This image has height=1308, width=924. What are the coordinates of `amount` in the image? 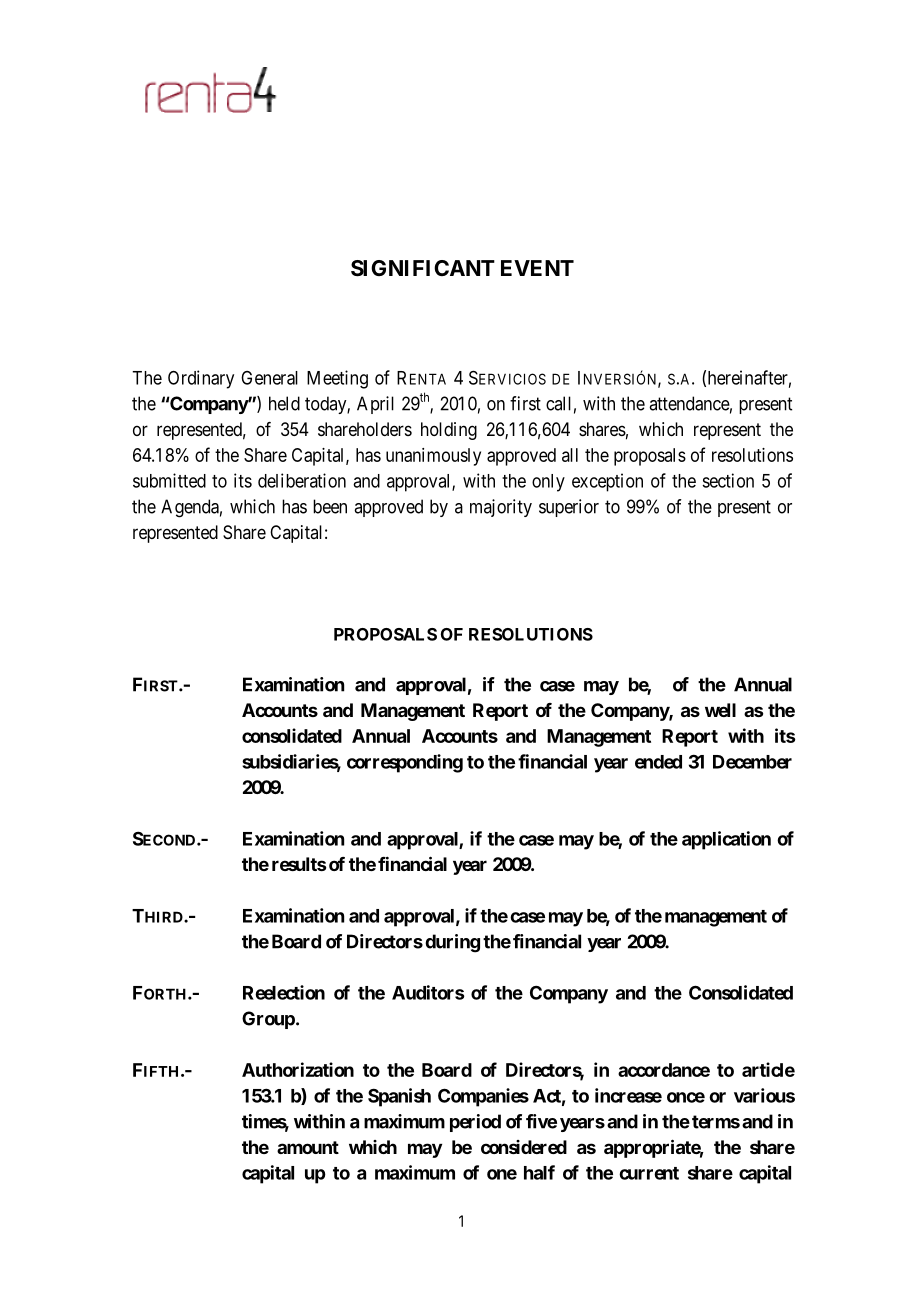 It's located at (308, 1147).
